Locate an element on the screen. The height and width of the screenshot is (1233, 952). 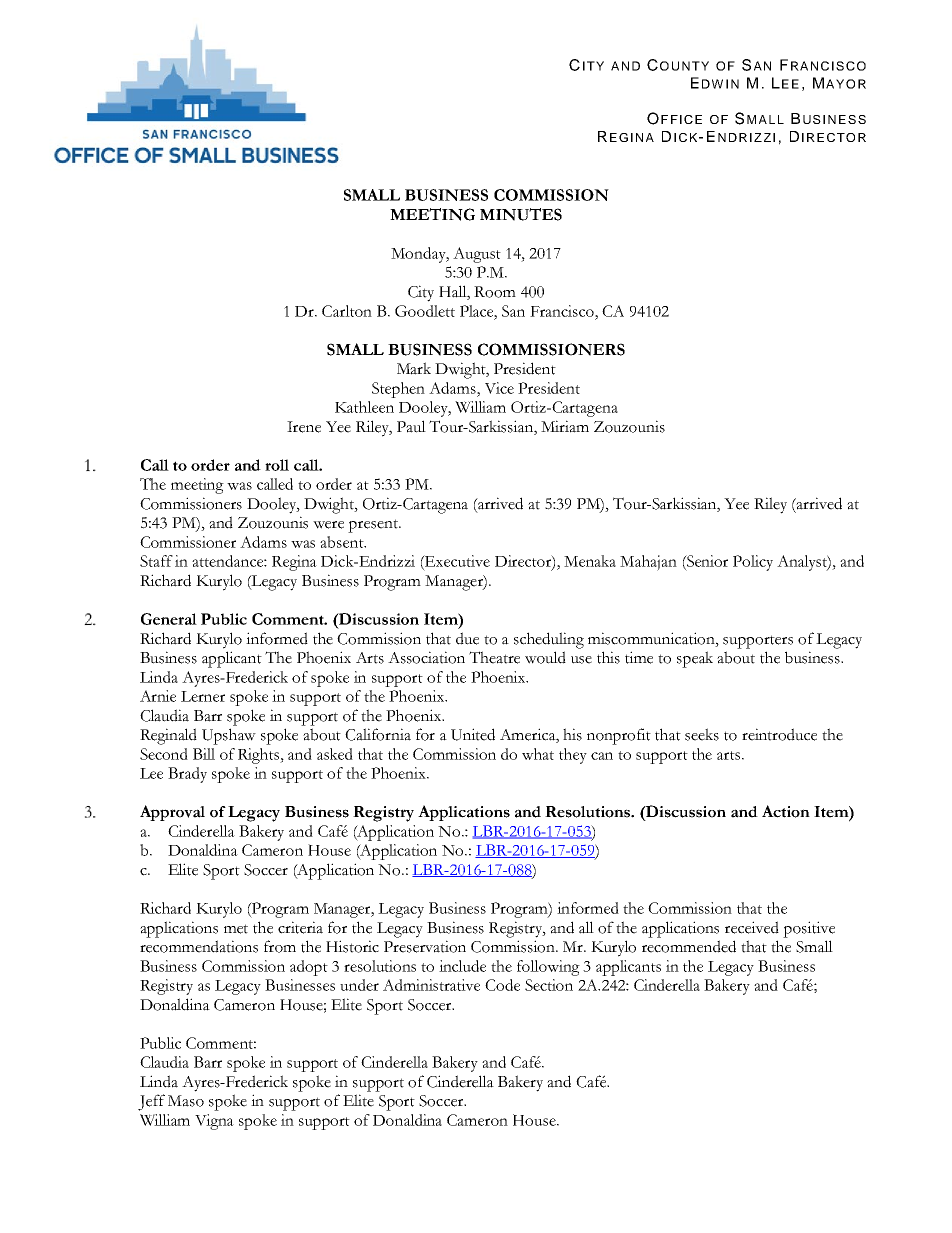
MINUTES is located at coordinates (521, 214).
